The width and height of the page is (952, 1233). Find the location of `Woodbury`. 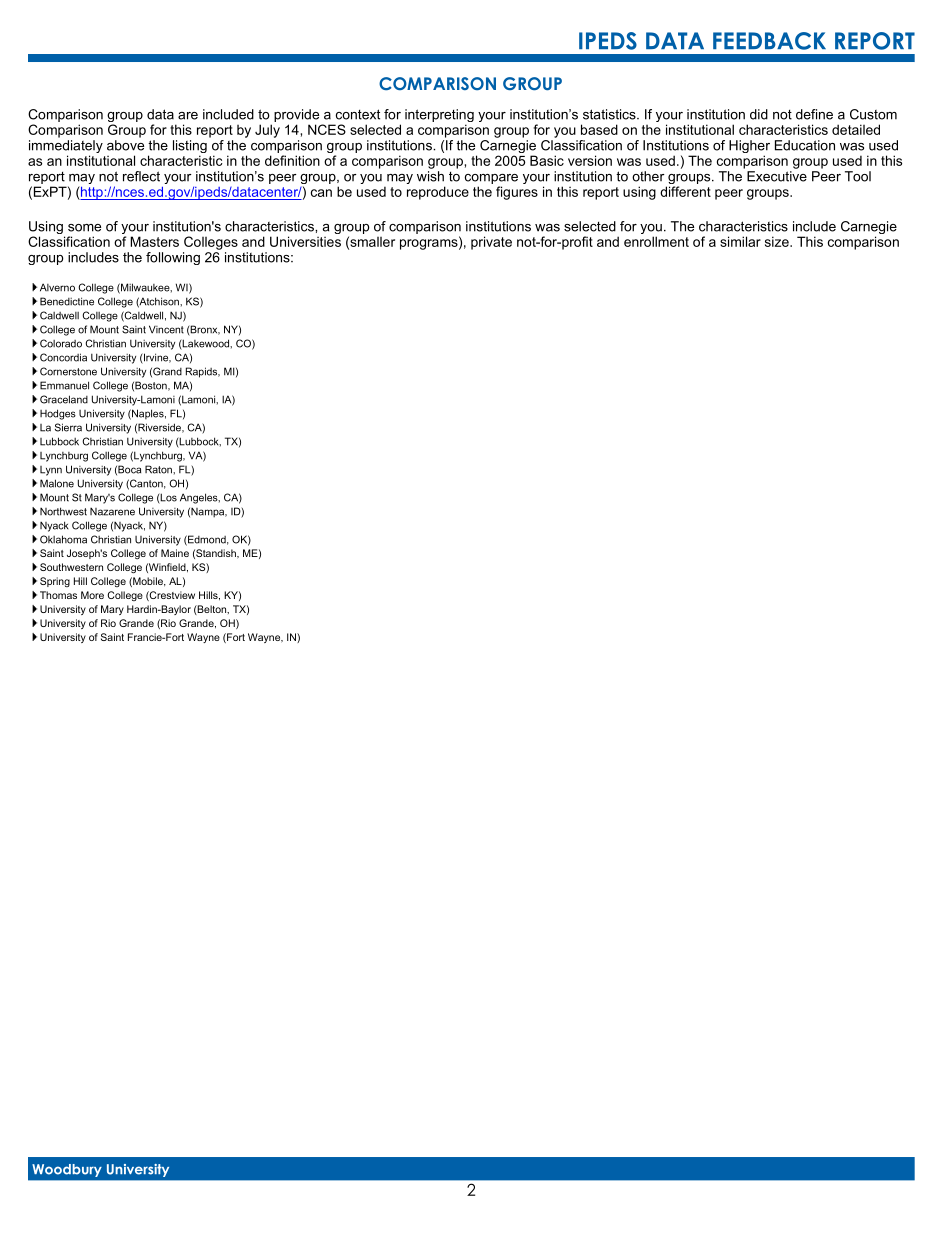

Woodbury is located at coordinates (67, 1170).
